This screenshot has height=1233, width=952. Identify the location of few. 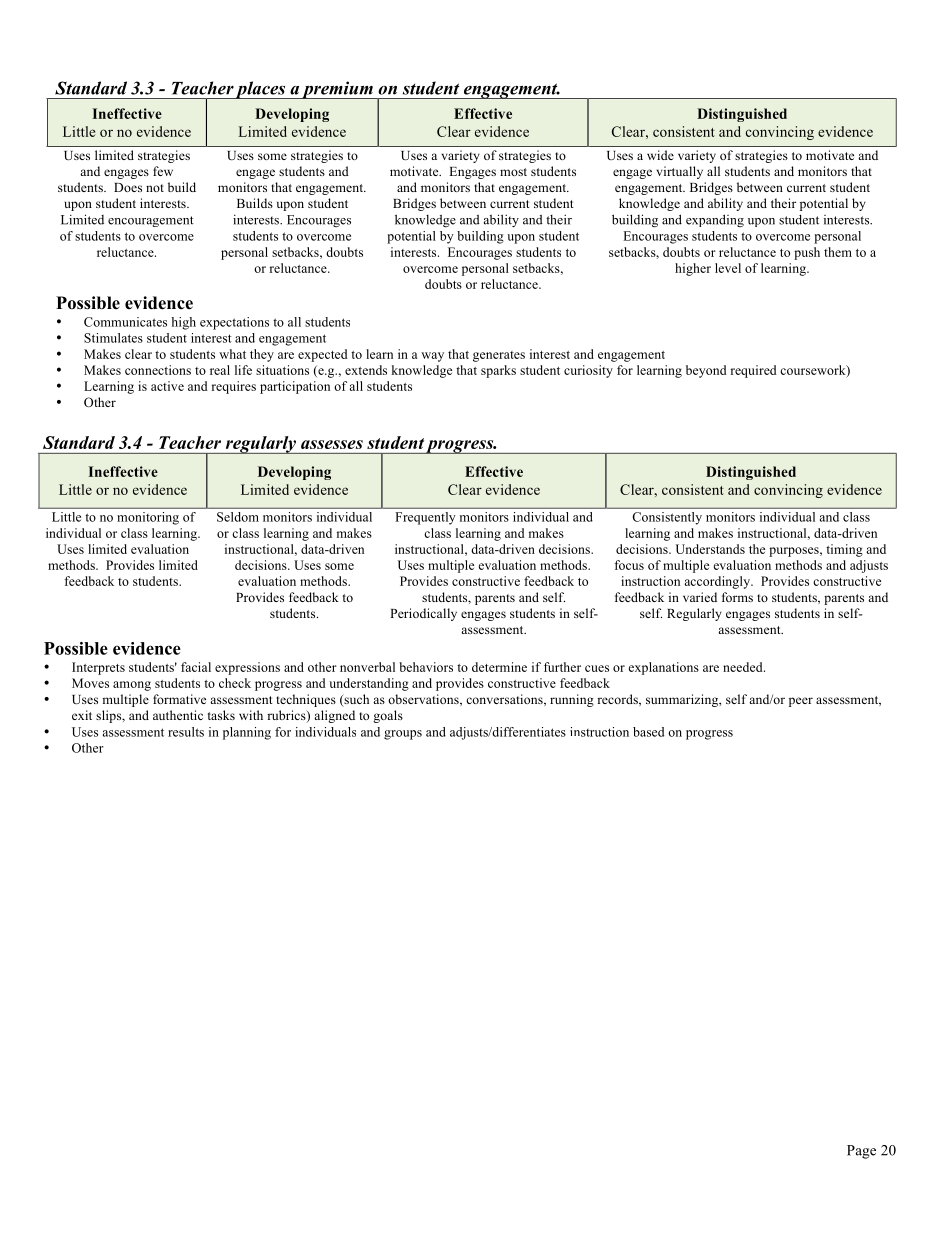
(163, 171).
